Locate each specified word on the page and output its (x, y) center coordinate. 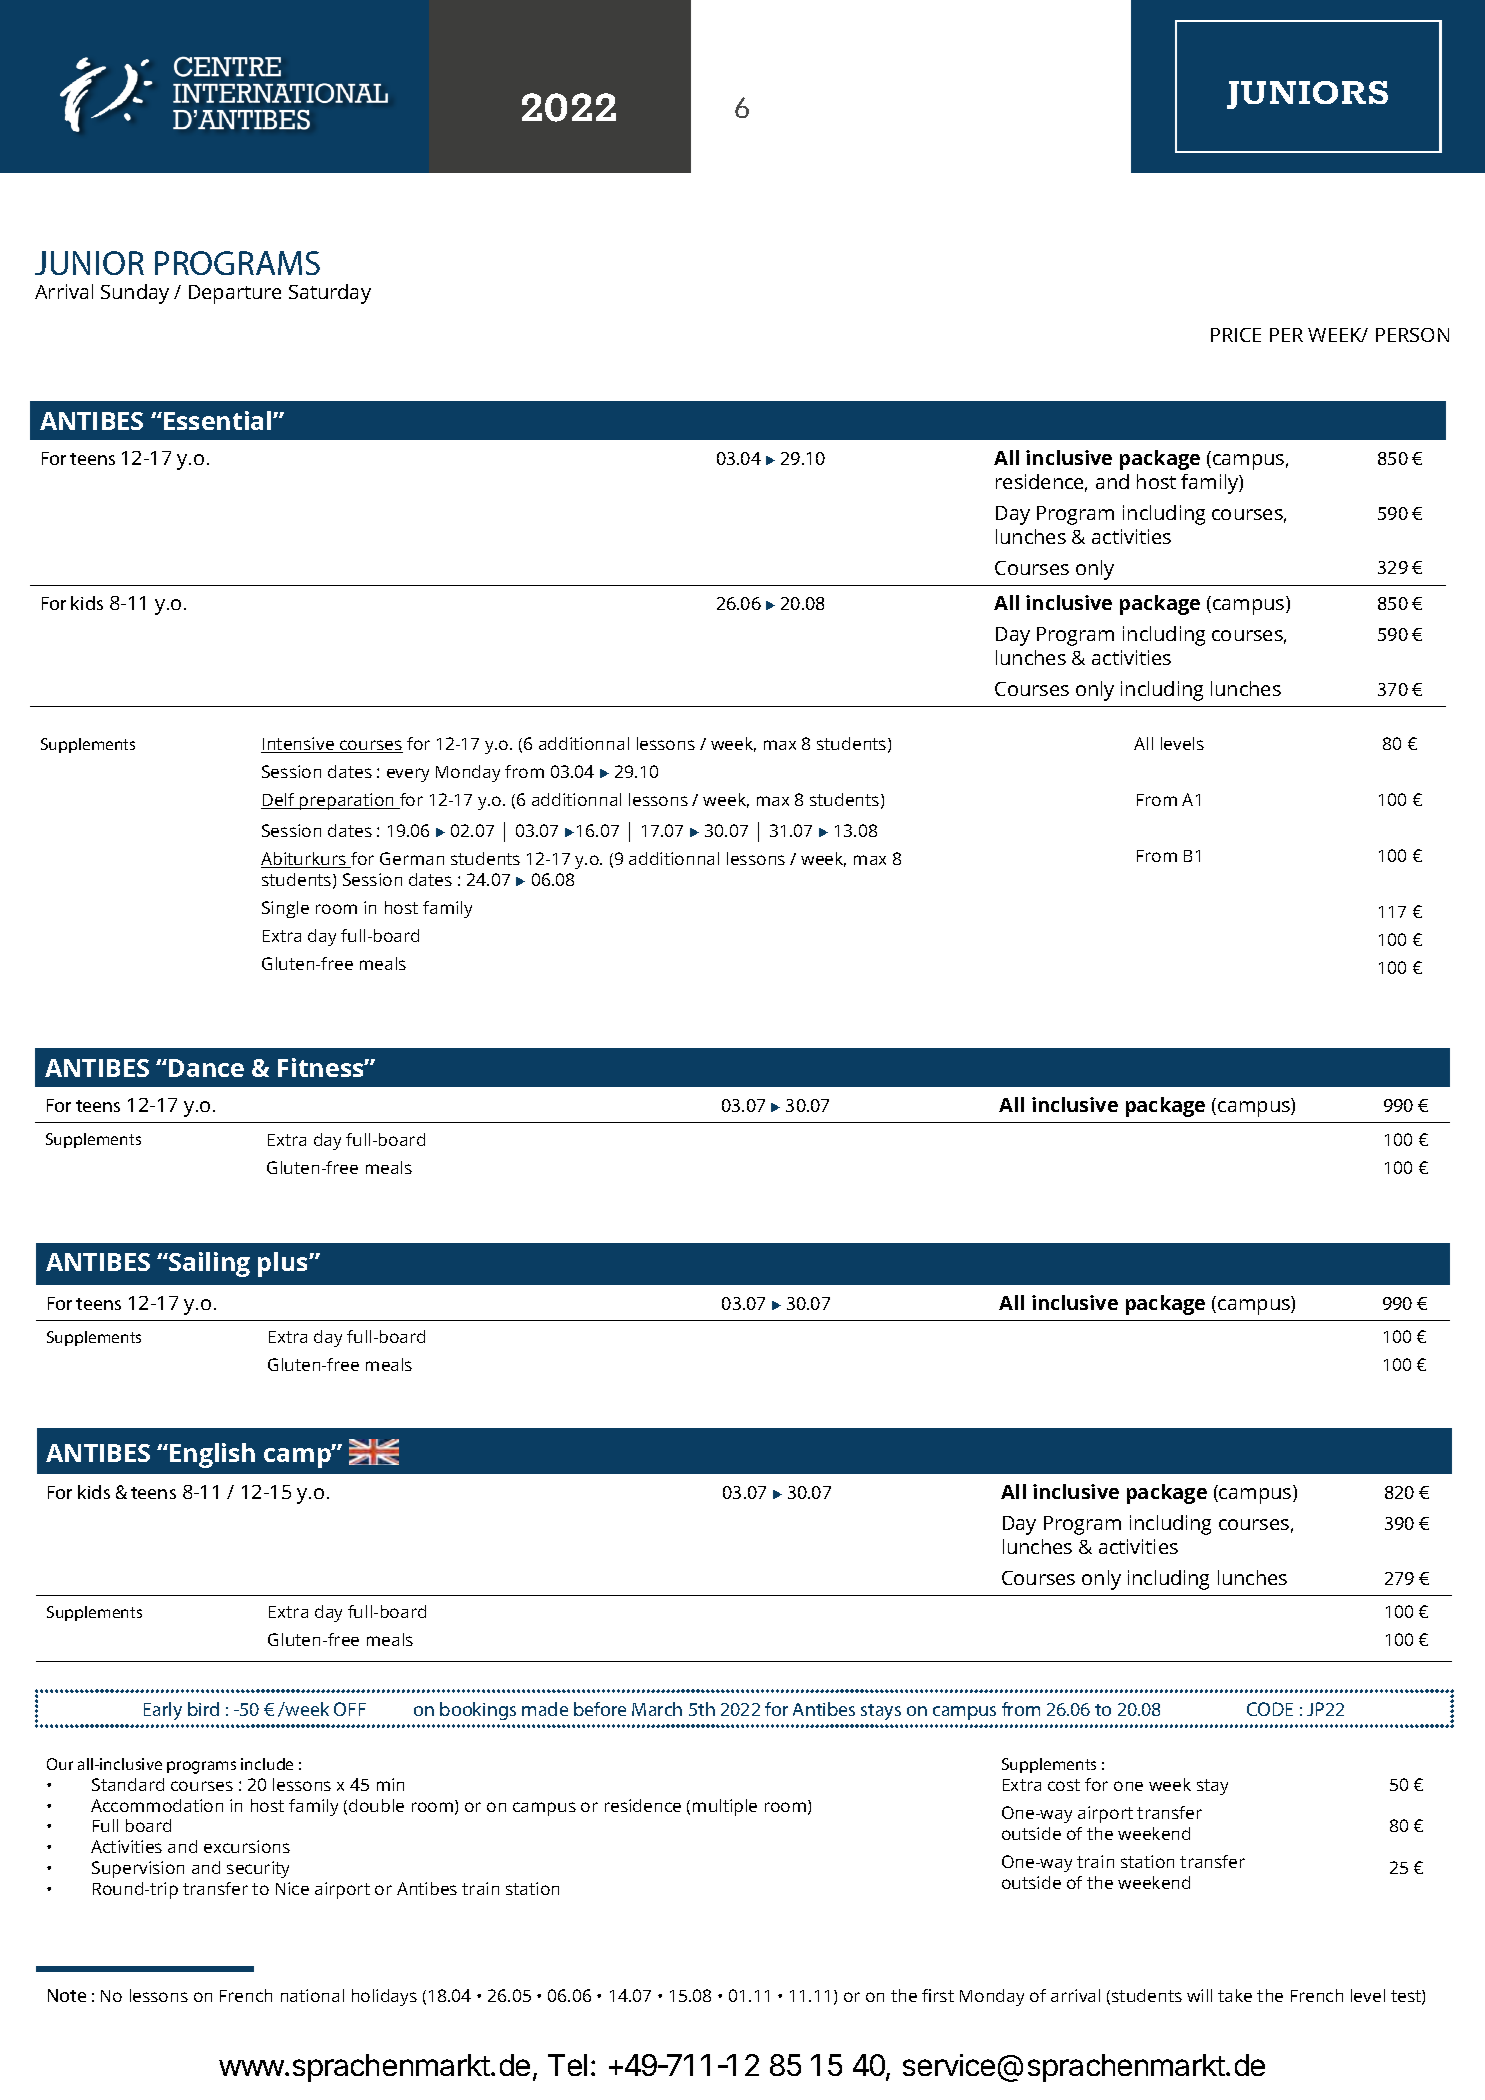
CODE (1270, 1709)
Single (285, 909)
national (312, 1995)
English (212, 1455)
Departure (235, 294)
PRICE (1236, 335)
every (408, 775)
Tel (567, 2065)
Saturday (330, 294)
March (657, 1709)
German (412, 858)
